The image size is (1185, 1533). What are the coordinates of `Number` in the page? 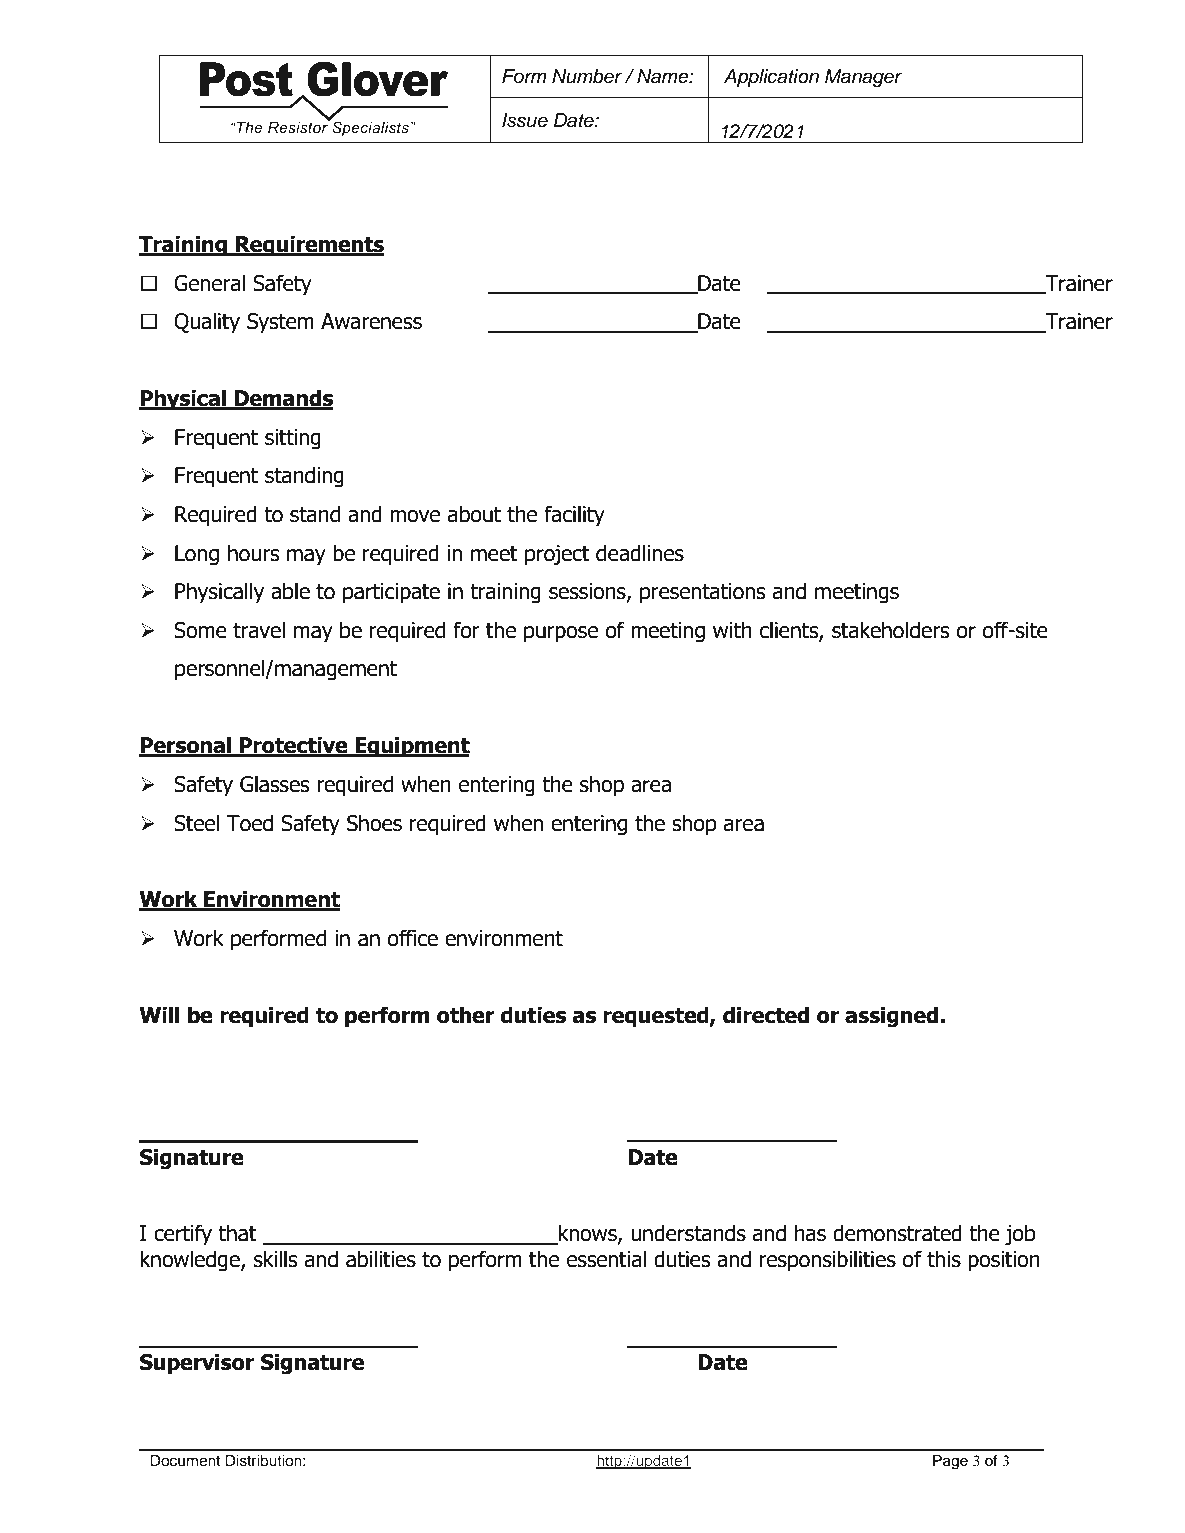 It's located at (587, 76).
